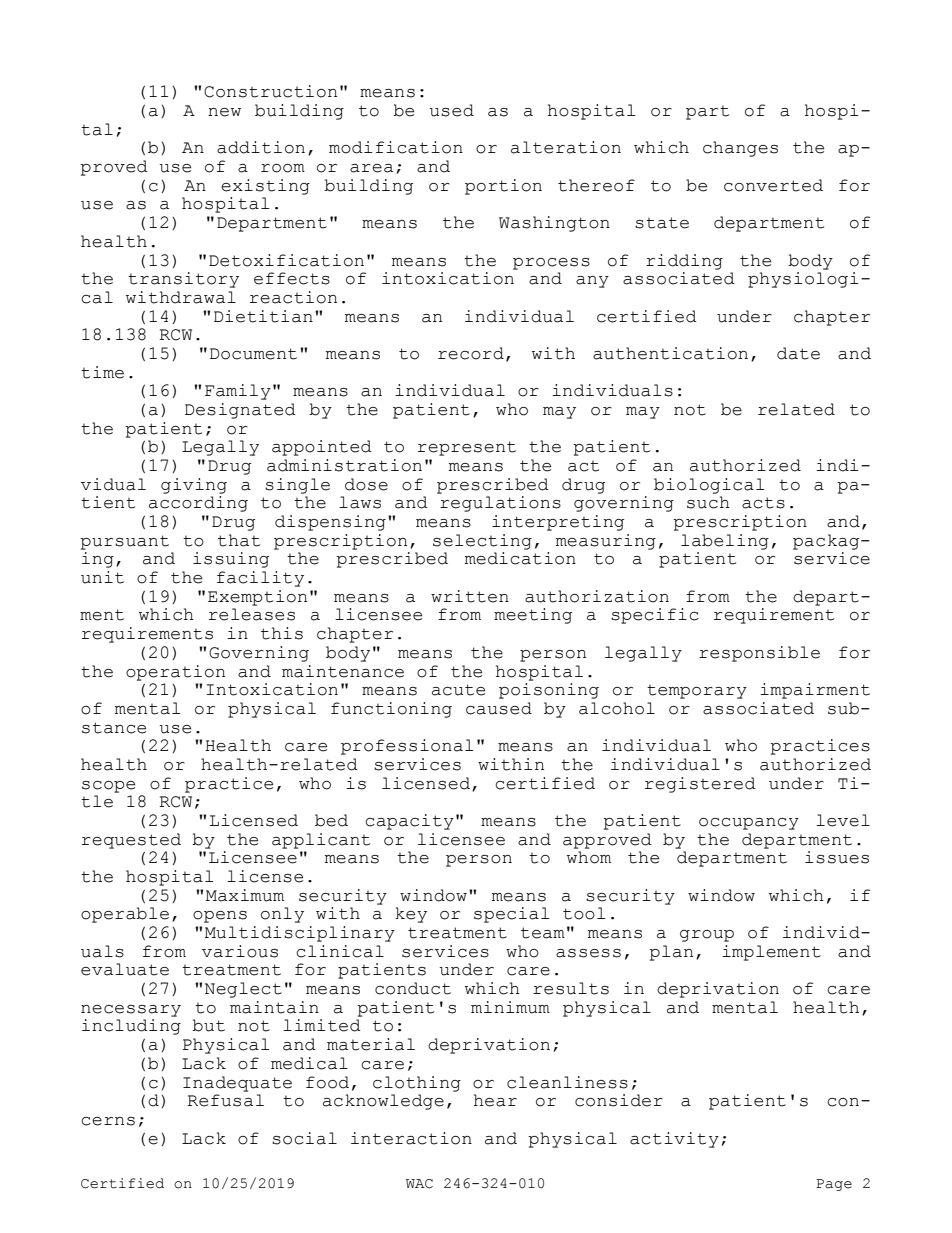 The height and width of the screenshot is (1233, 952). Describe the element at coordinates (396, 147) in the screenshot. I see `modification` at that location.
